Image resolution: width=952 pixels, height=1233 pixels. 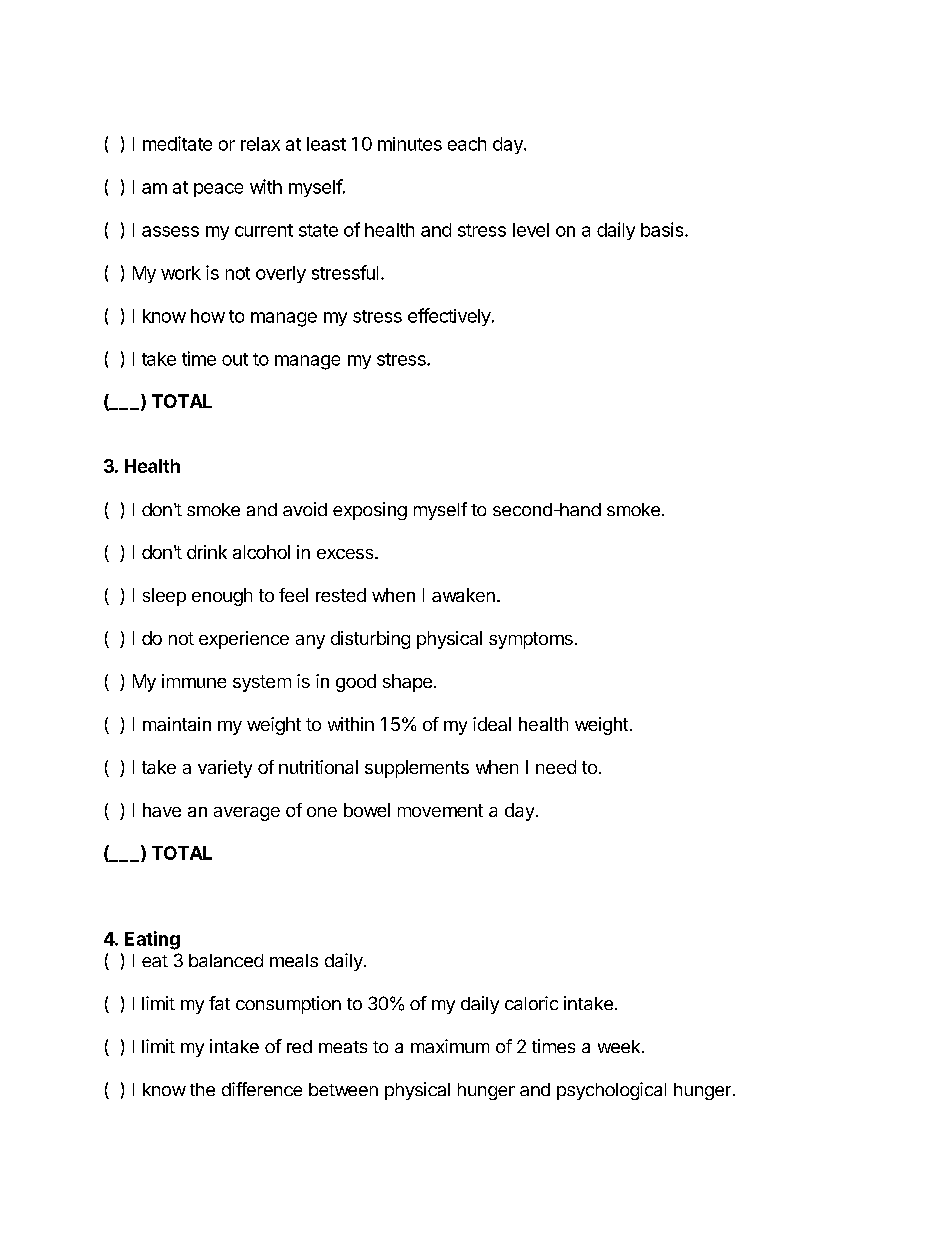 What do you see at coordinates (663, 229) in the page?
I see `basis` at bounding box center [663, 229].
